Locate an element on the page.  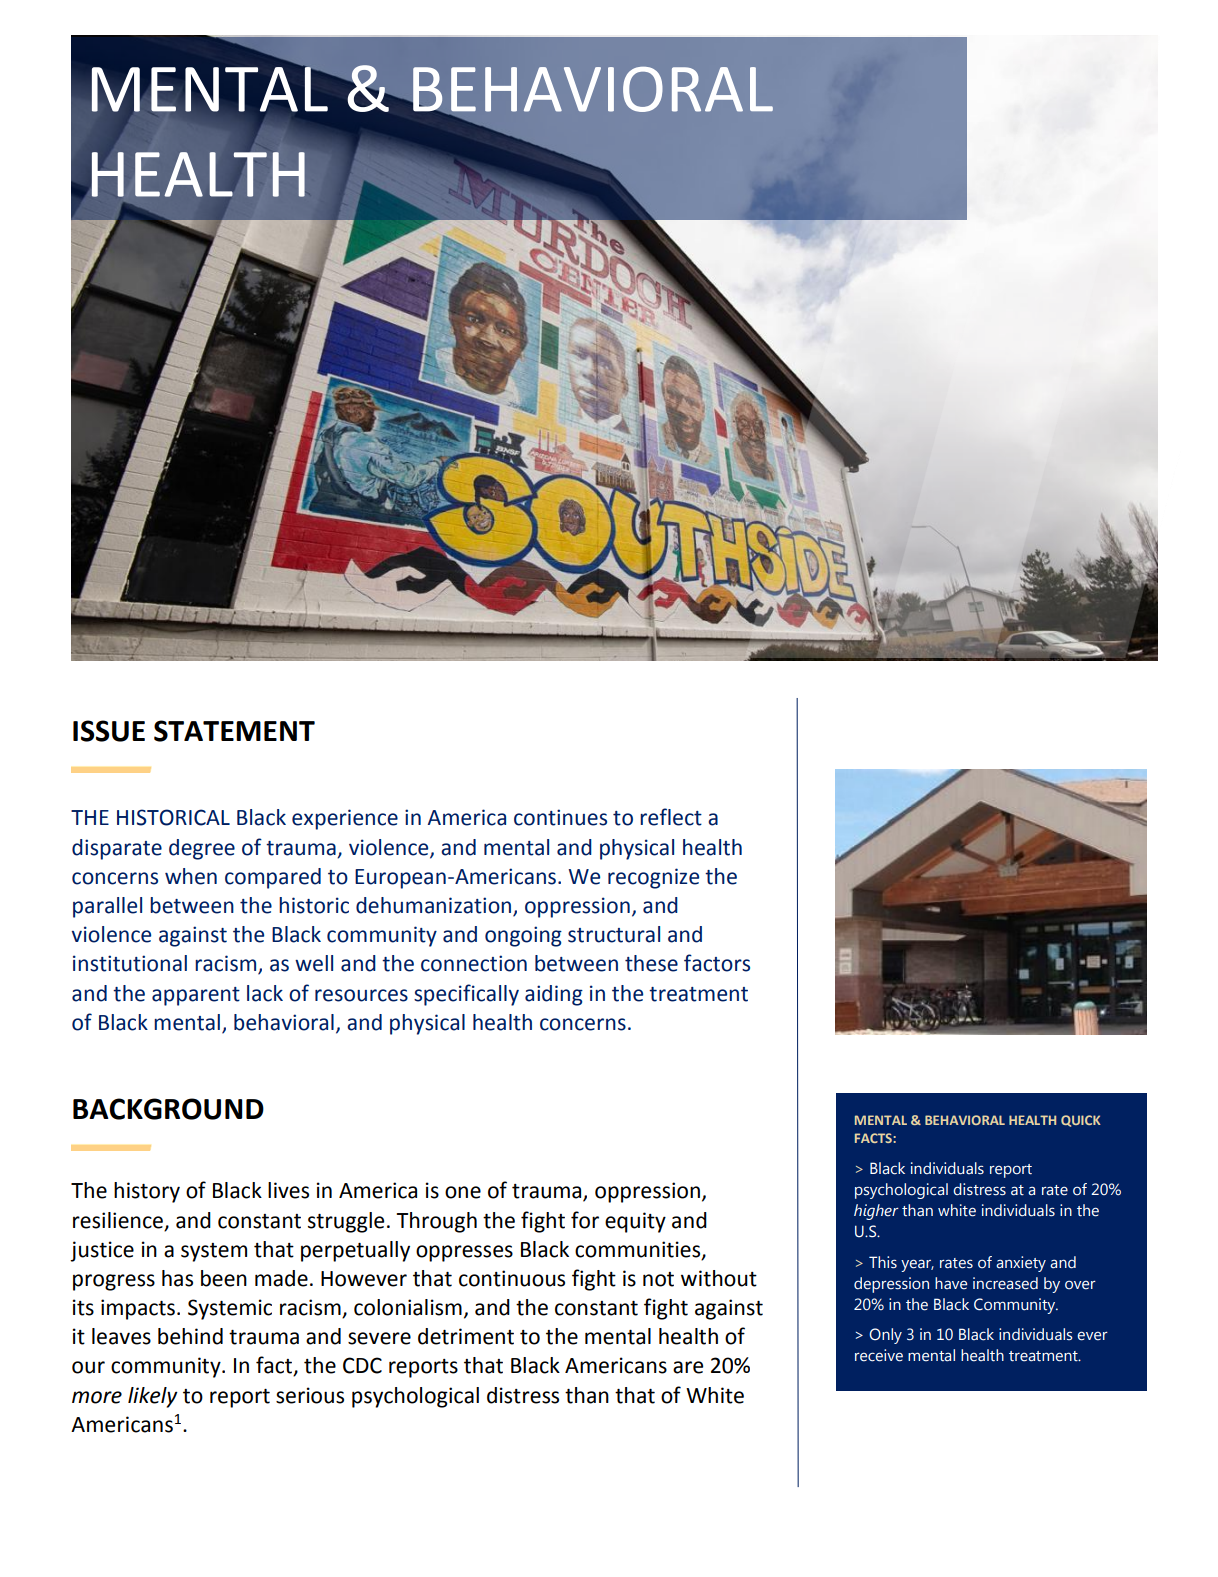
STATEMENT is located at coordinates (234, 731).
